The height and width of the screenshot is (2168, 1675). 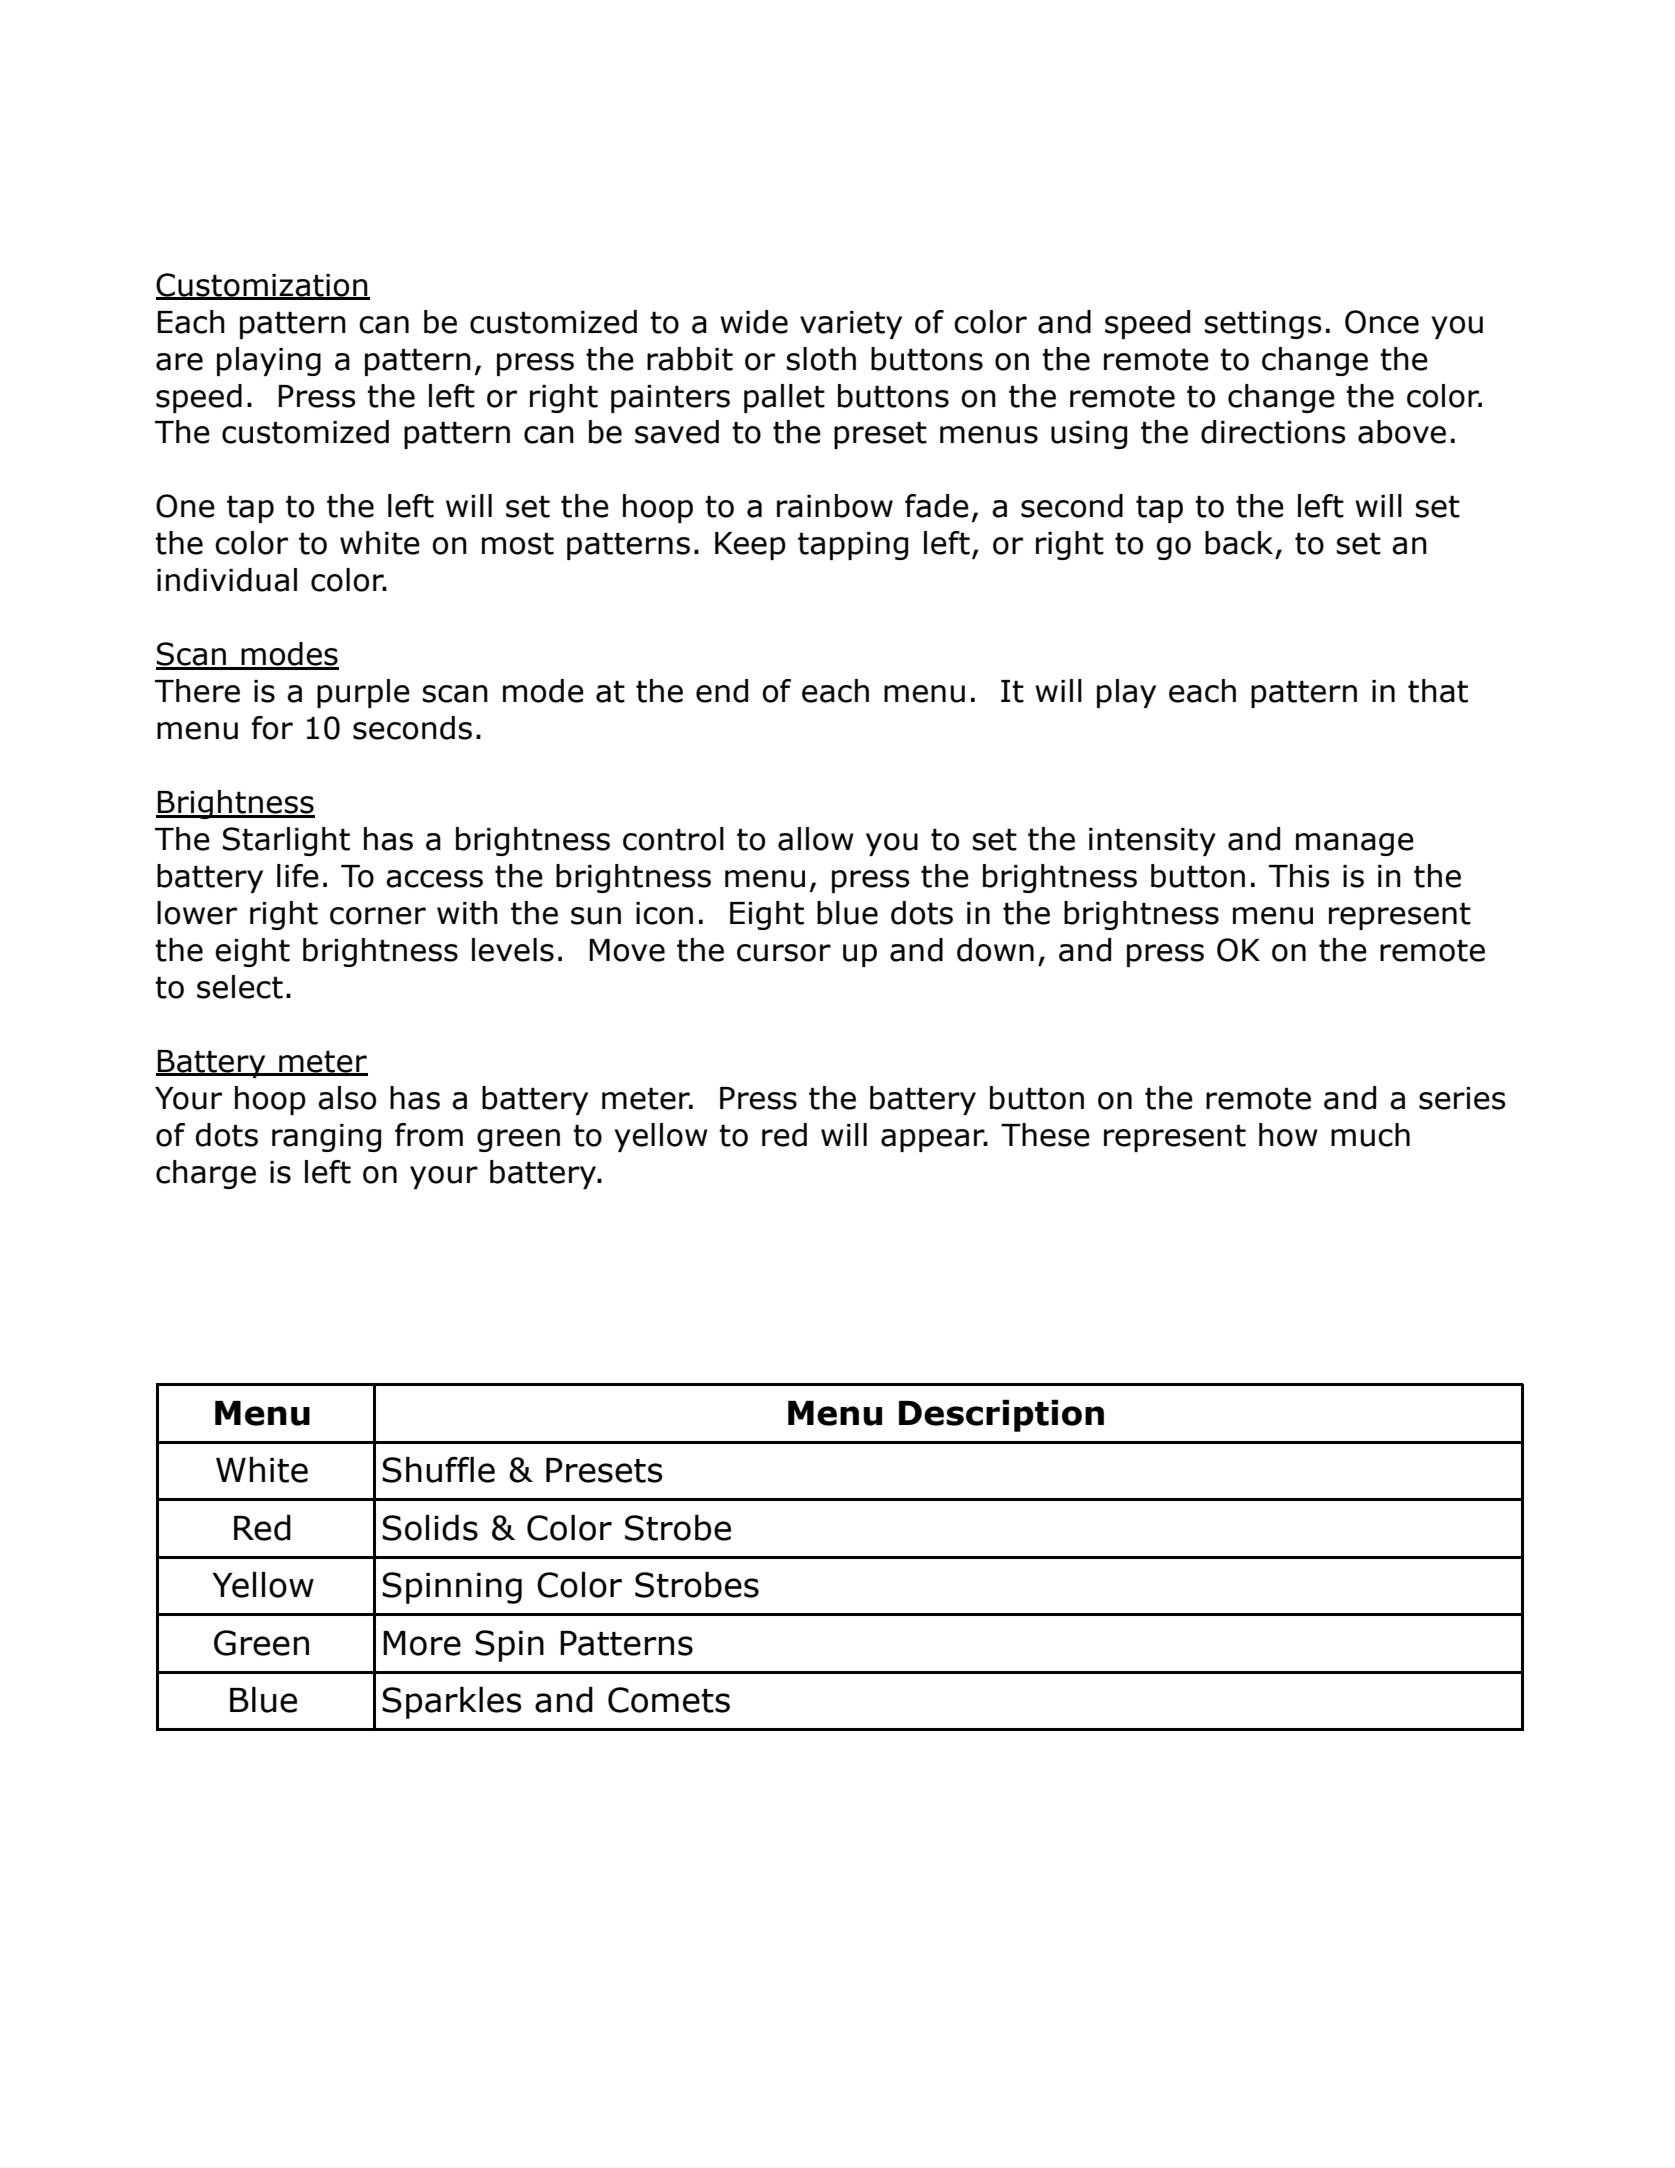 I want to click on More, so click(x=422, y=1643).
